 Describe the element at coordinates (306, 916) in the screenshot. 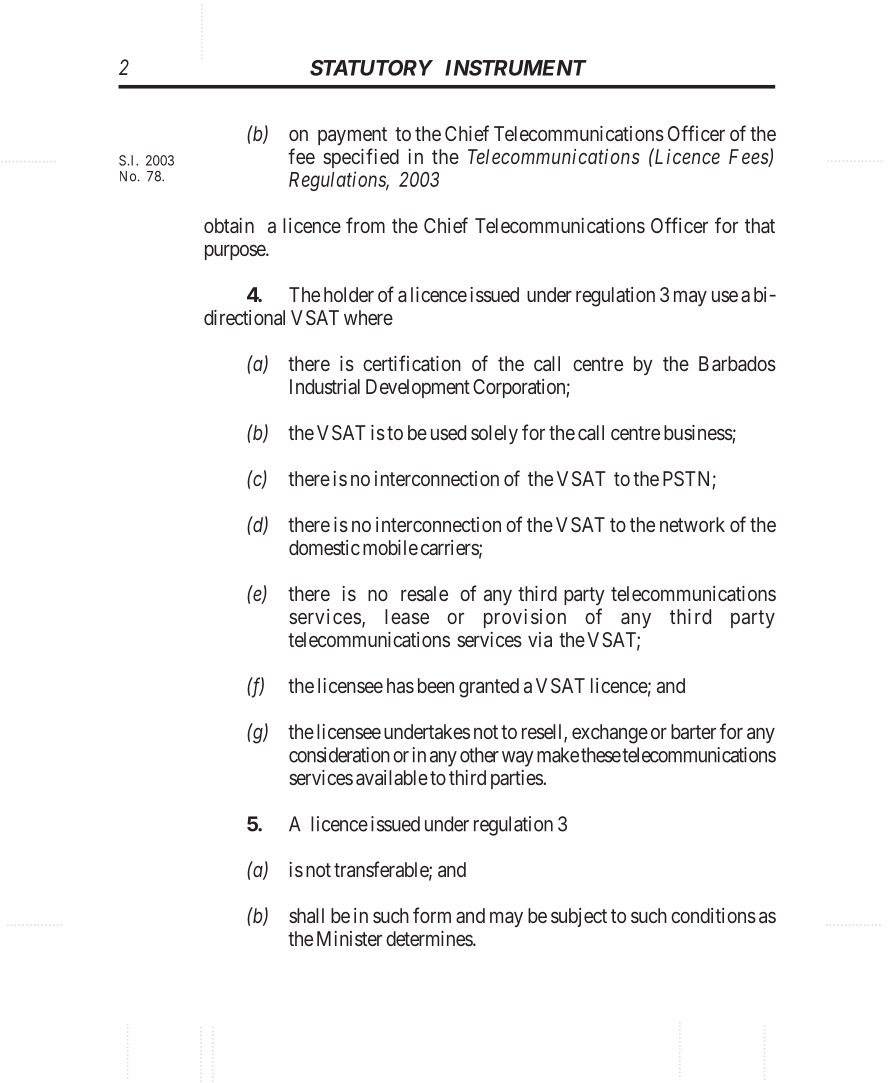

I see `shall` at that location.
